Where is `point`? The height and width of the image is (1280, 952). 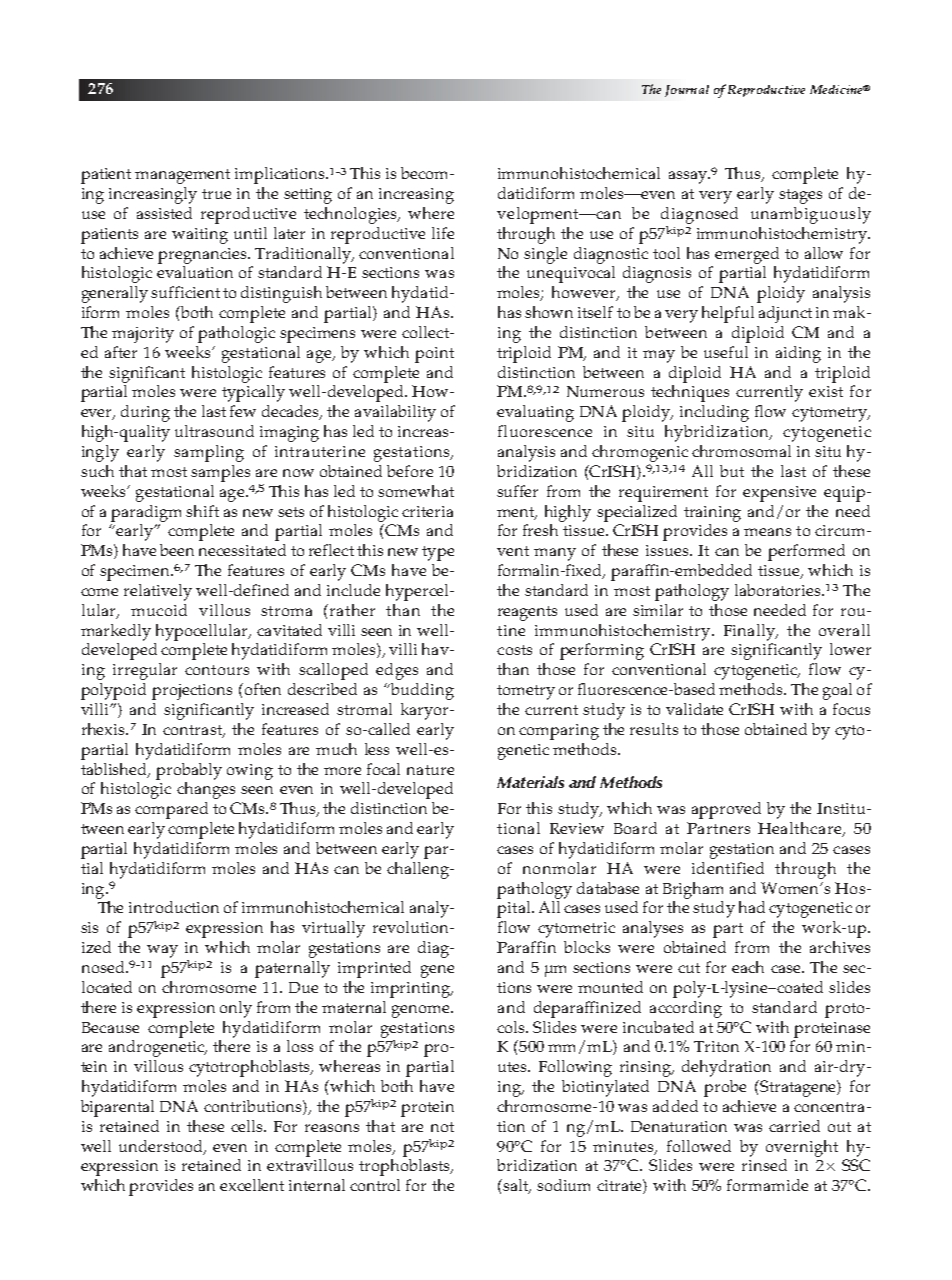
point is located at coordinates (434, 355).
